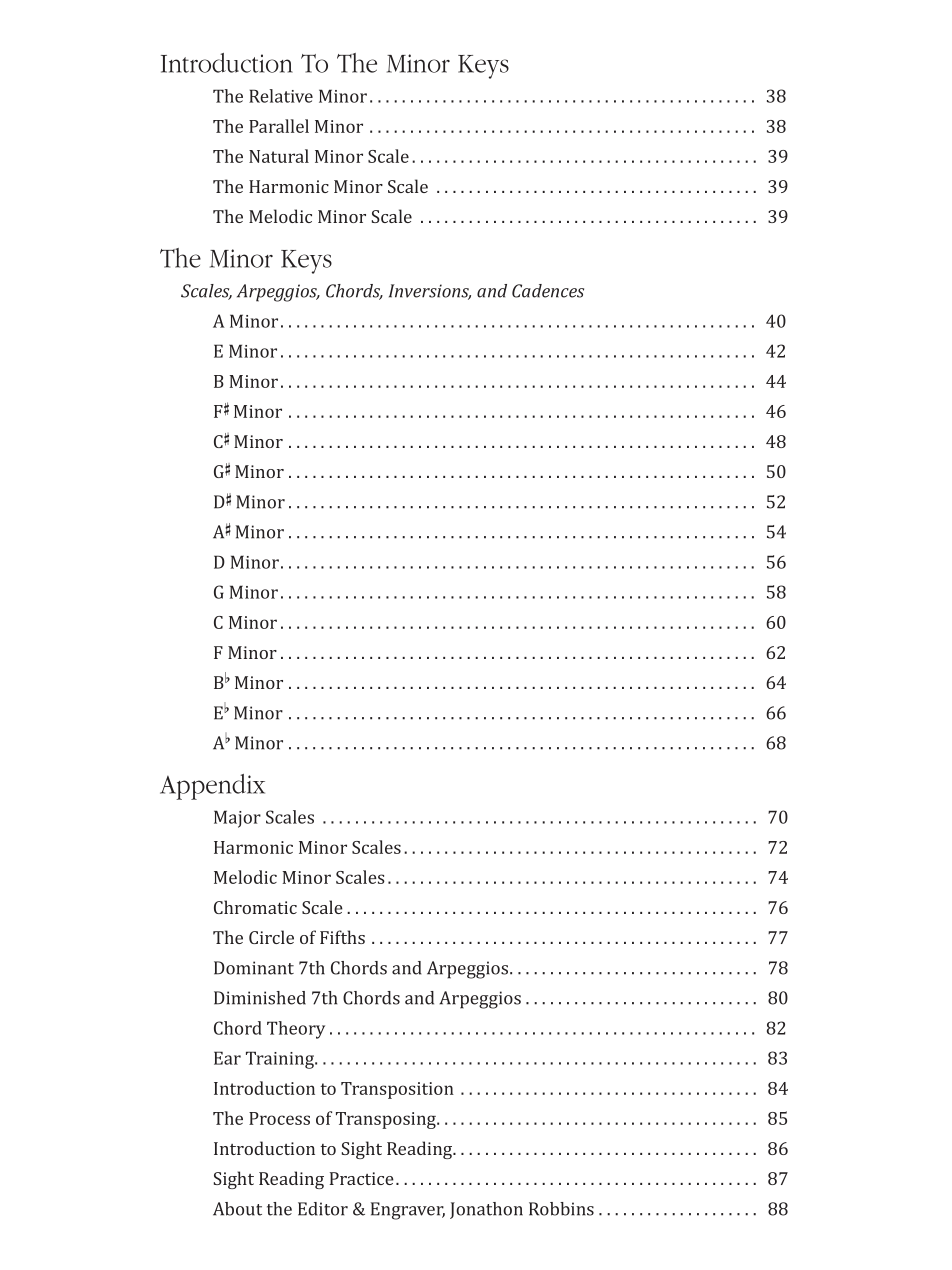  I want to click on Theory, so click(296, 1030).
